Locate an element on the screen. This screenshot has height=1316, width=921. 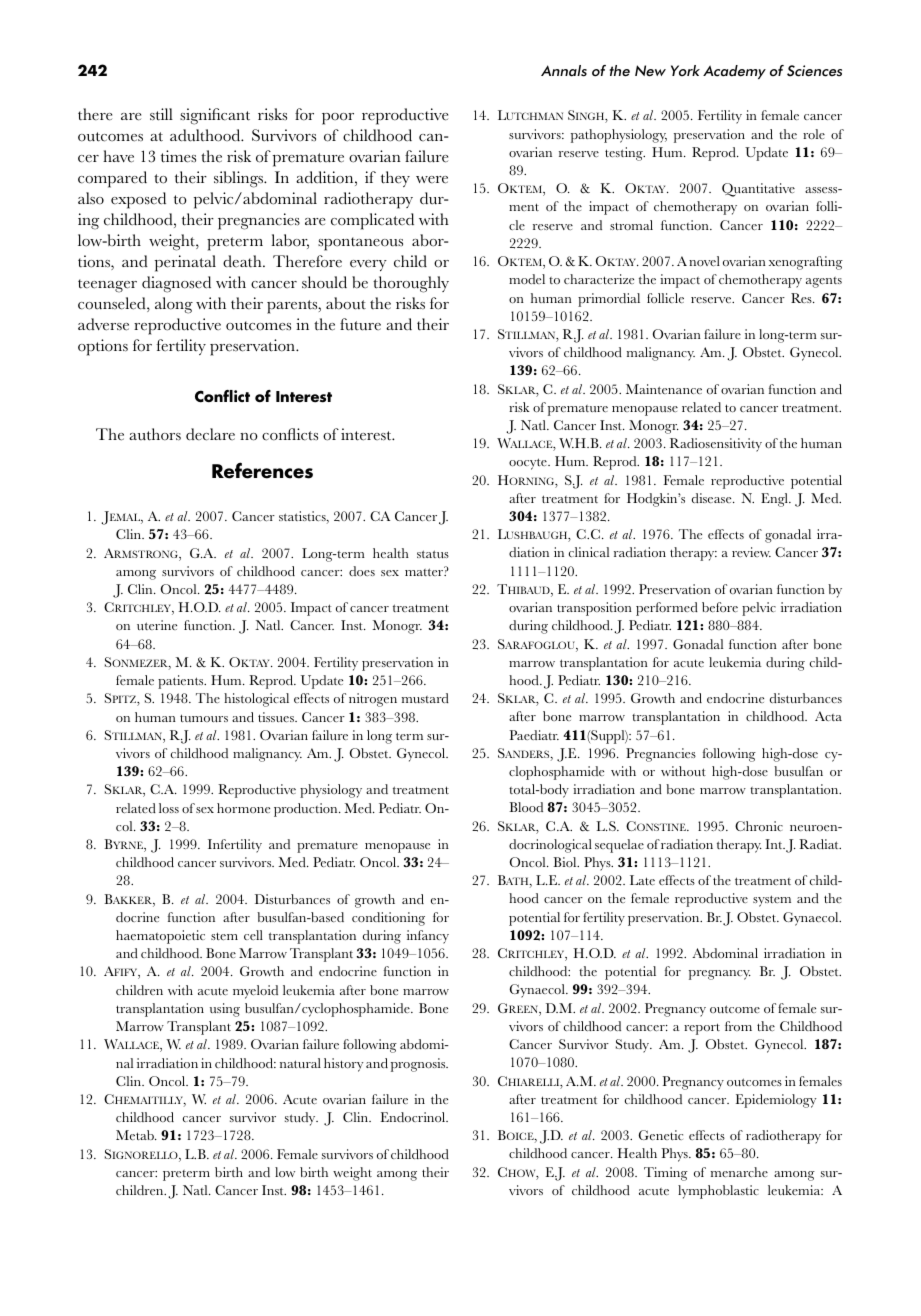
were is located at coordinates (432, 180).
